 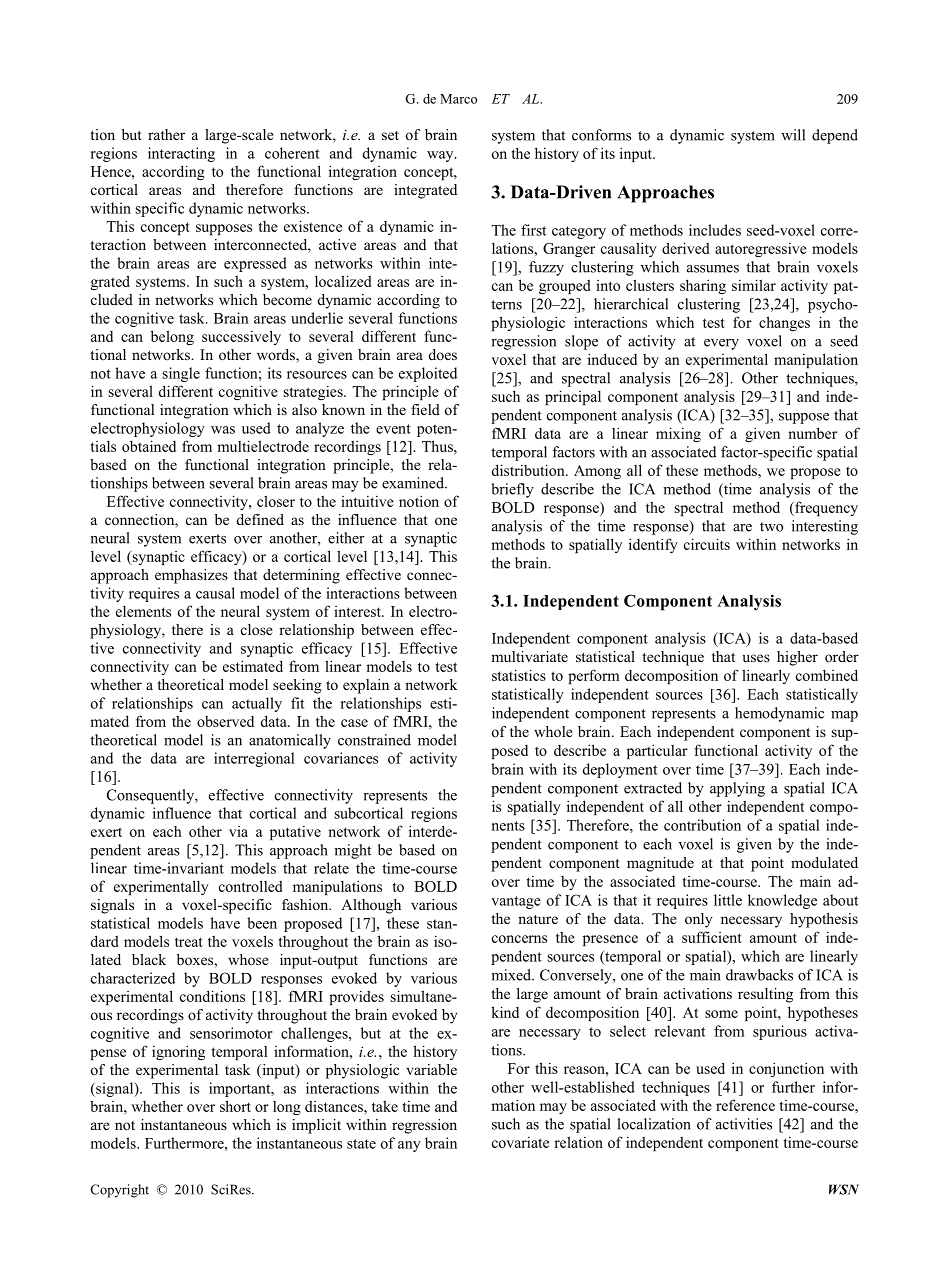 I want to click on Marco, so click(x=458, y=99).
